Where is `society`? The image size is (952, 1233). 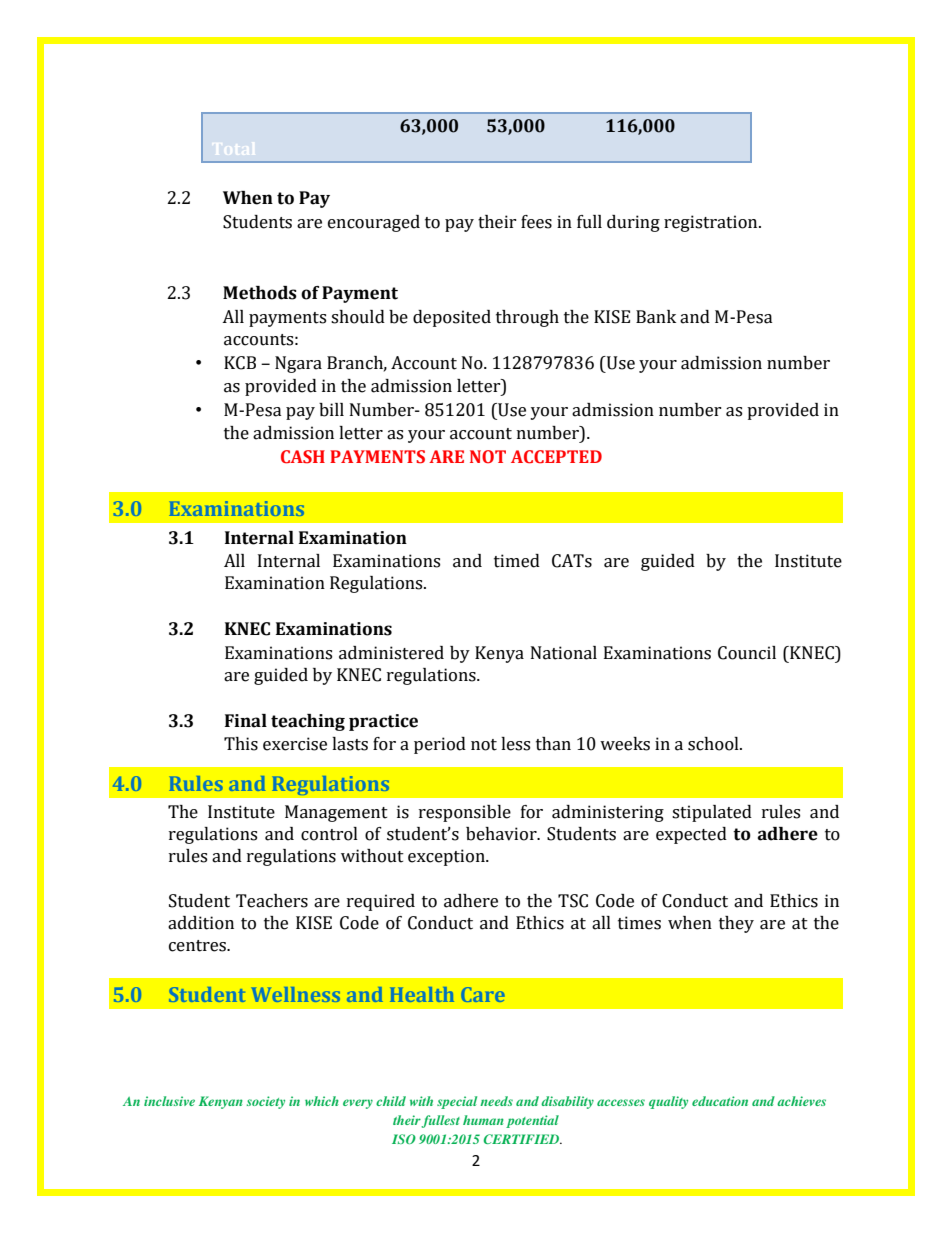 society is located at coordinates (266, 1102).
